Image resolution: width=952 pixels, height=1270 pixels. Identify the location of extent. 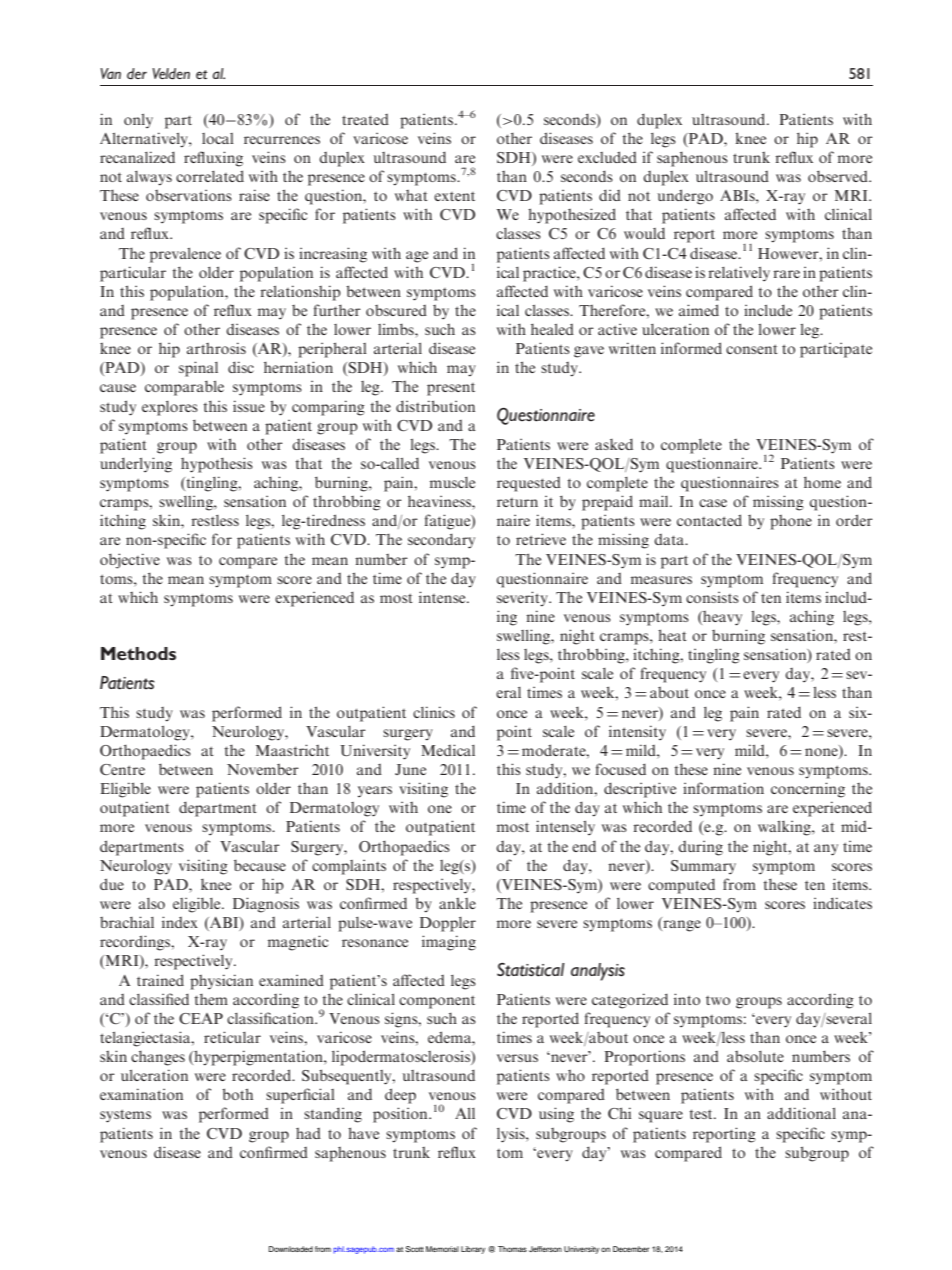
(454, 196).
